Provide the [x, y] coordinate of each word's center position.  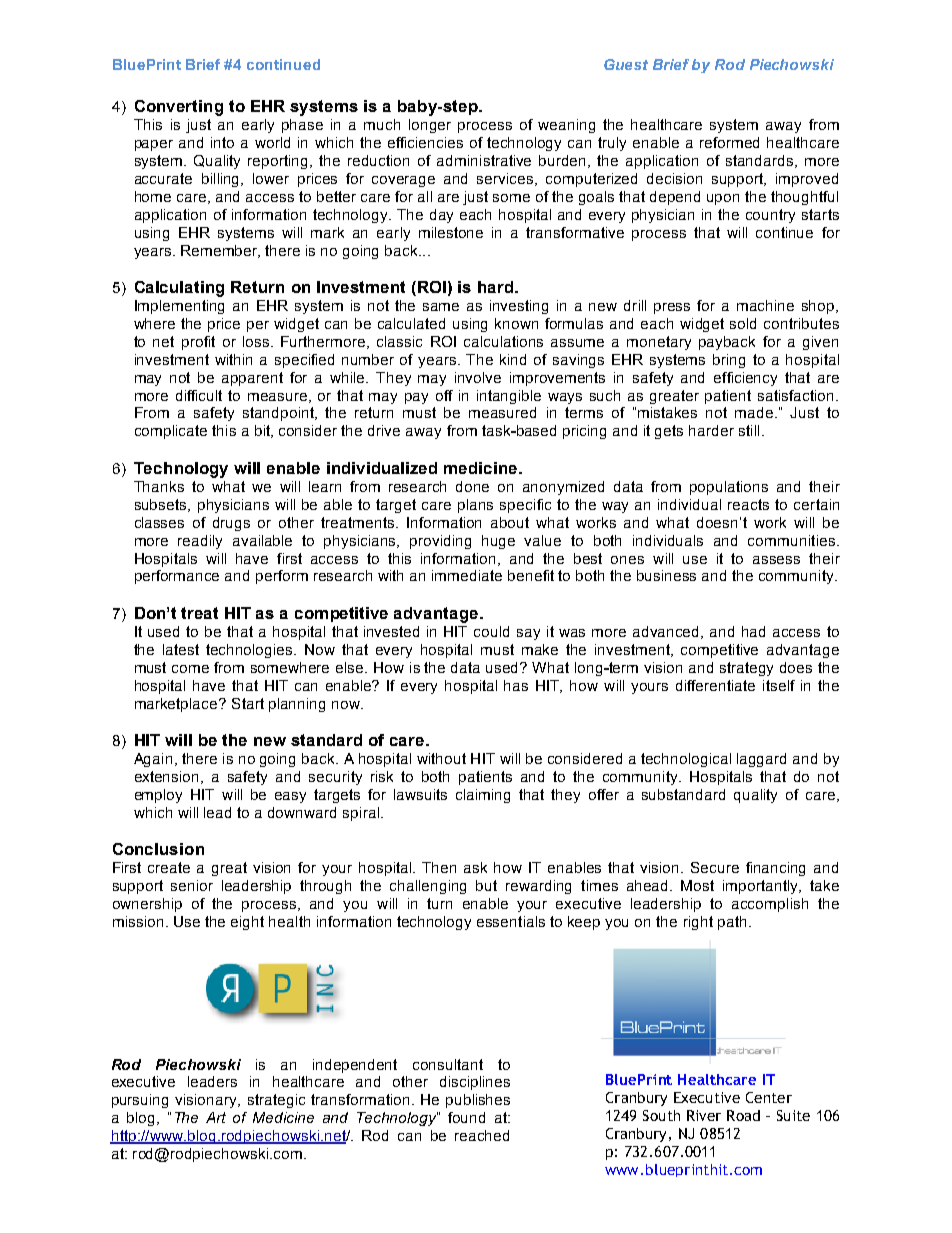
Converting [179, 108]
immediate [467, 575]
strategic [276, 1101]
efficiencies [425, 142]
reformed [729, 142]
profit [198, 343]
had [753, 631]
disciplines [475, 1083]
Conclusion [158, 849]
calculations [503, 341]
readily [200, 542]
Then [439, 867]
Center [769, 1097]
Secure [715, 867]
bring [729, 361]
